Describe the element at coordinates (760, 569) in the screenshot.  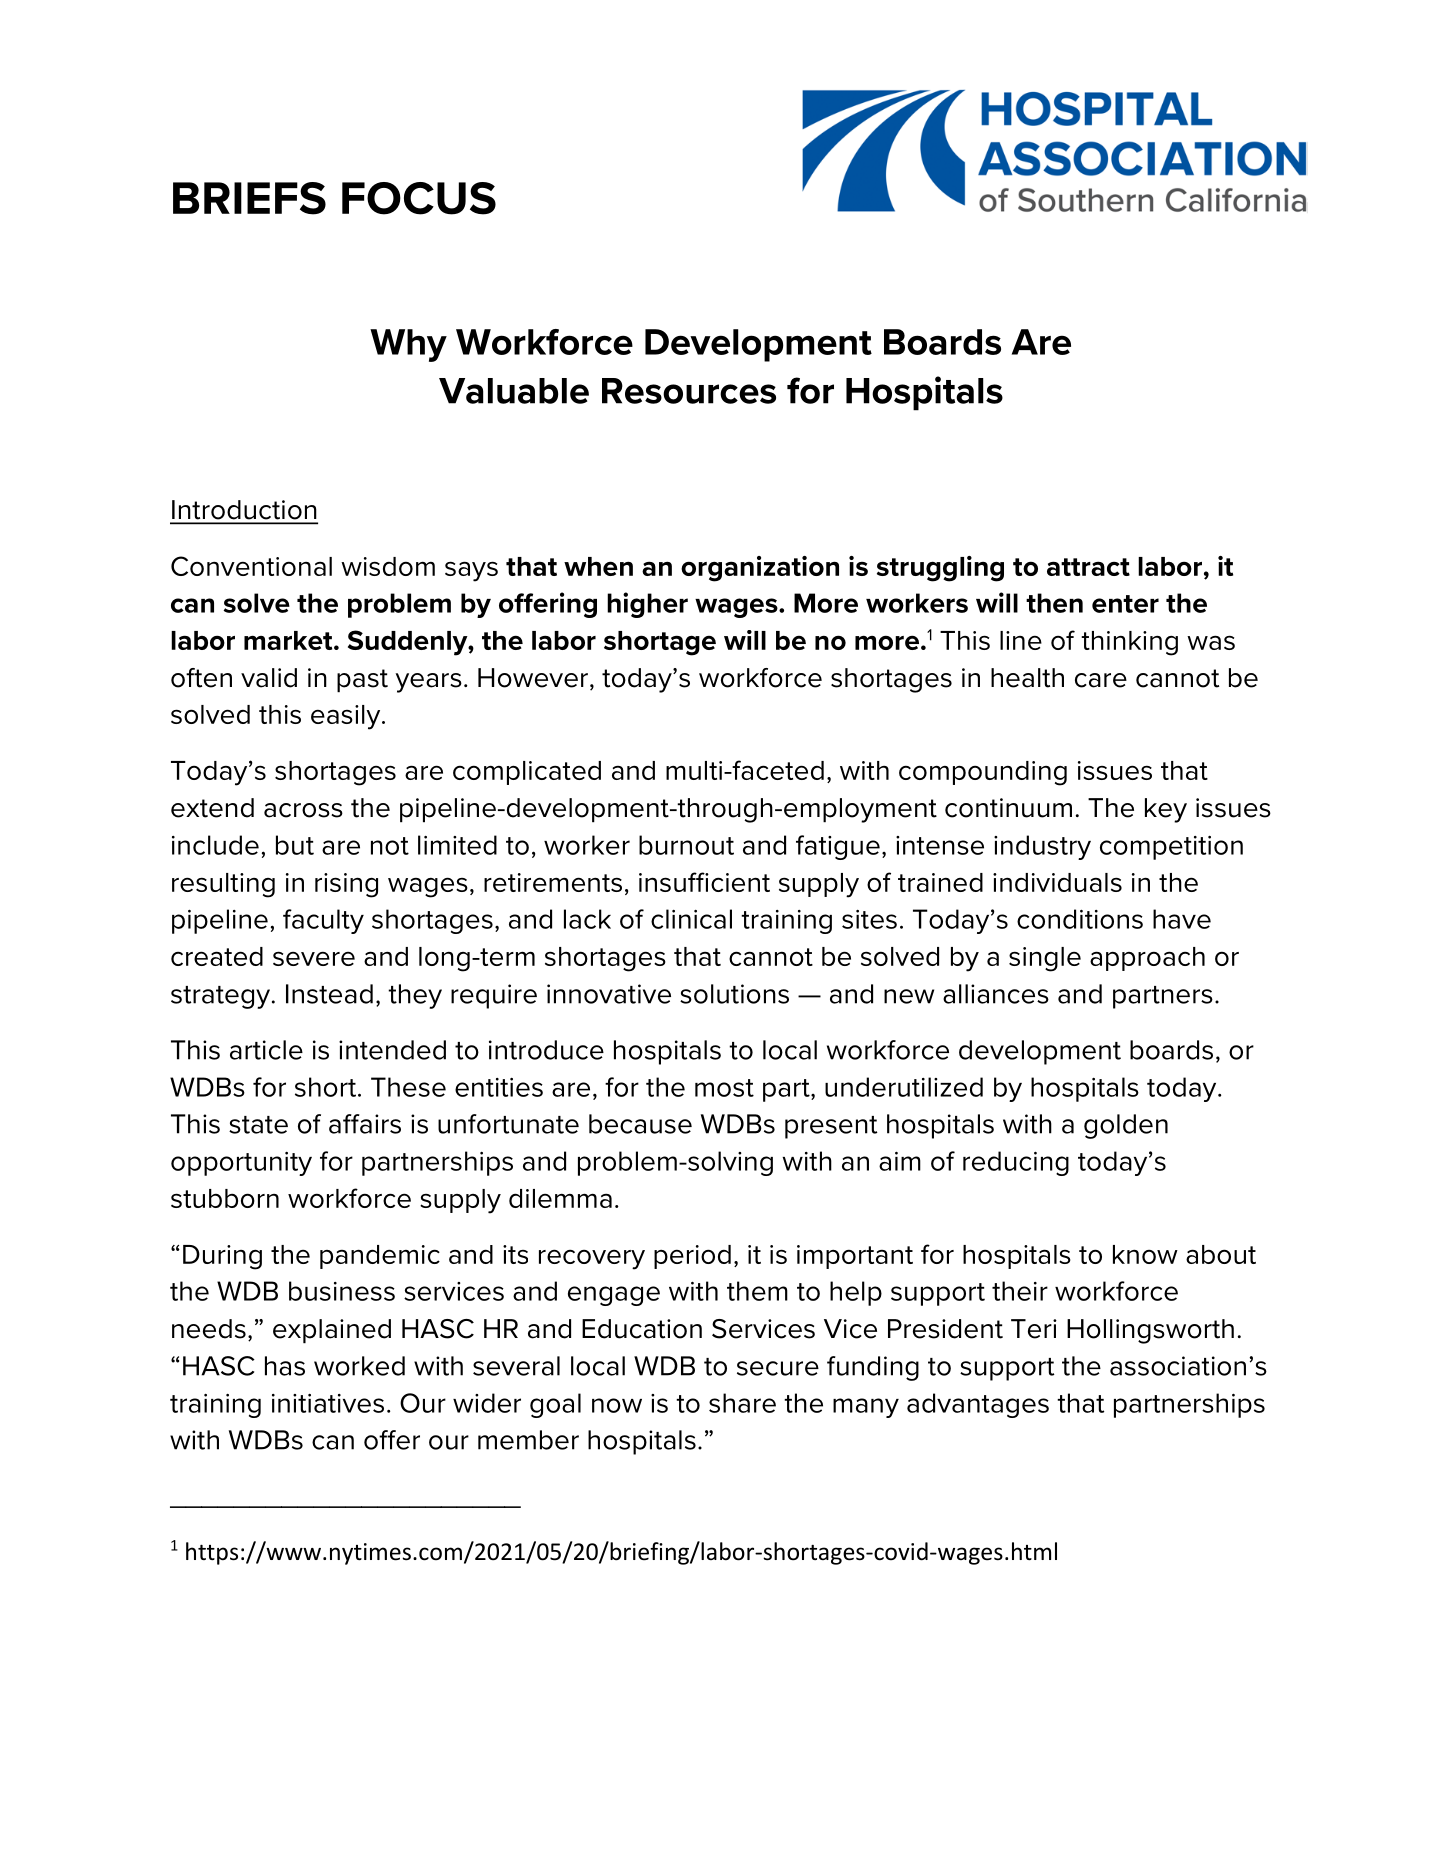
I see `organization` at that location.
